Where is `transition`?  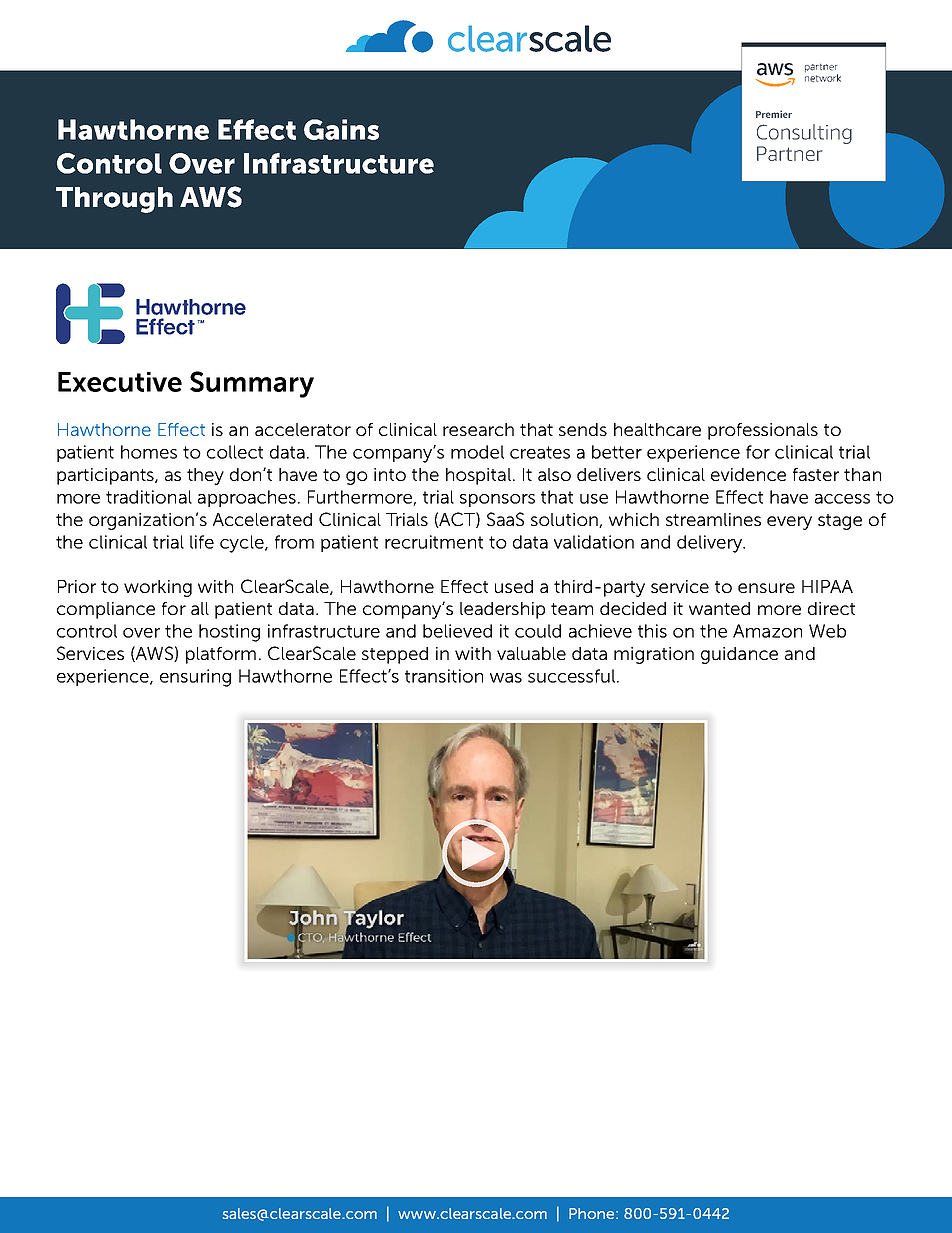
transition is located at coordinates (444, 676).
